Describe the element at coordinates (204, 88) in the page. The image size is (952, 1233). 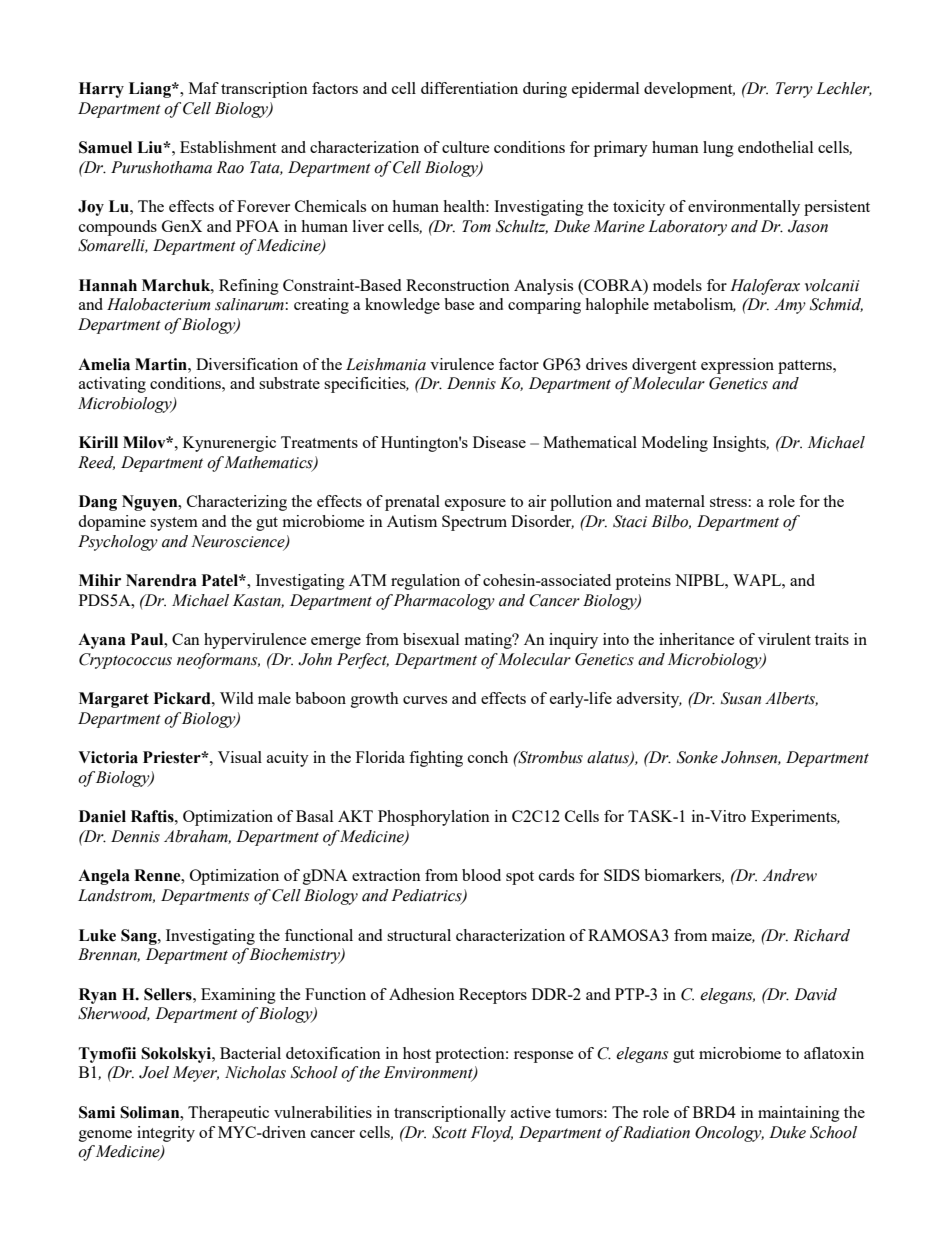
I see `Maf` at that location.
